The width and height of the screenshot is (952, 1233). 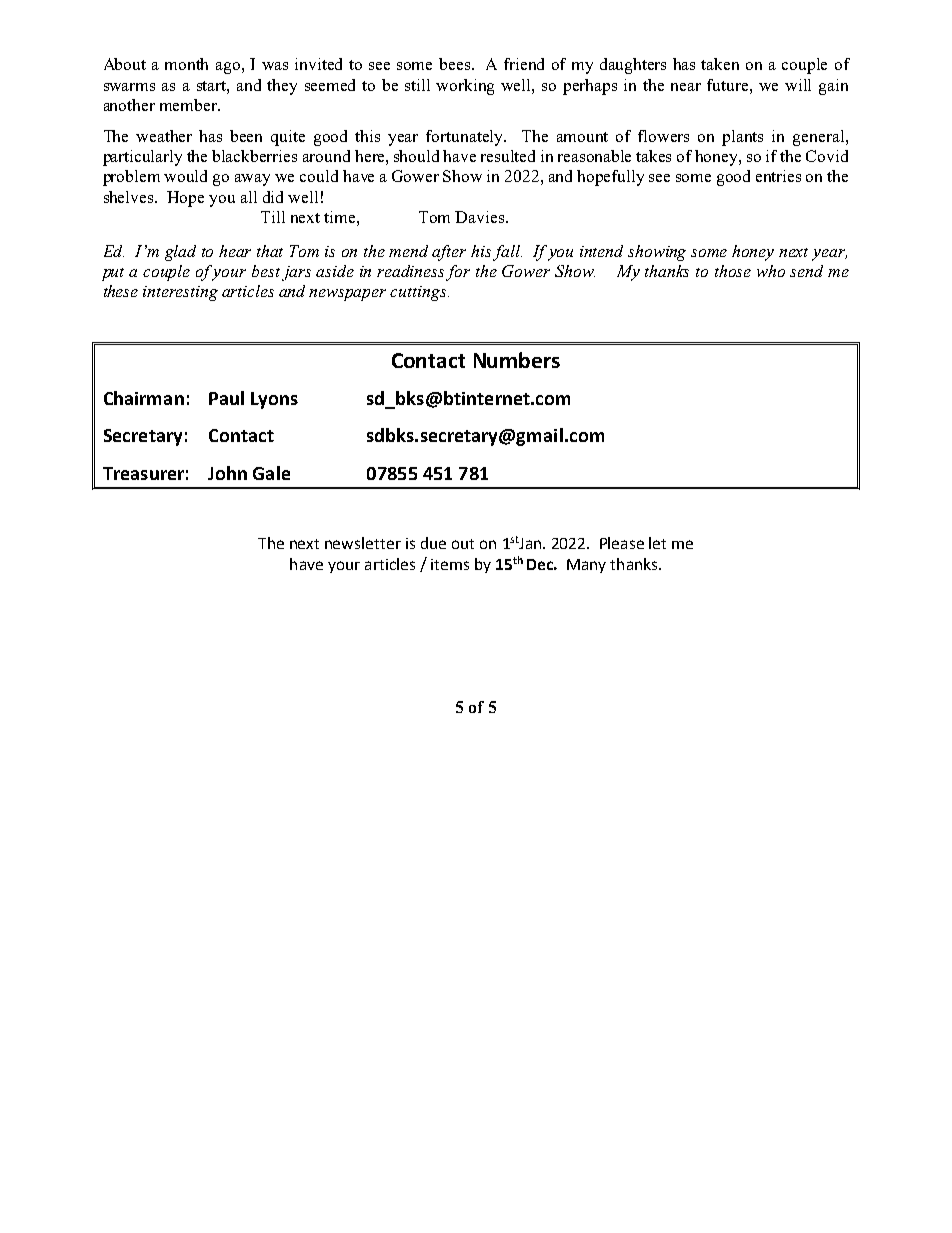 What do you see at coordinates (185, 176) in the screenshot?
I see `would` at bounding box center [185, 176].
